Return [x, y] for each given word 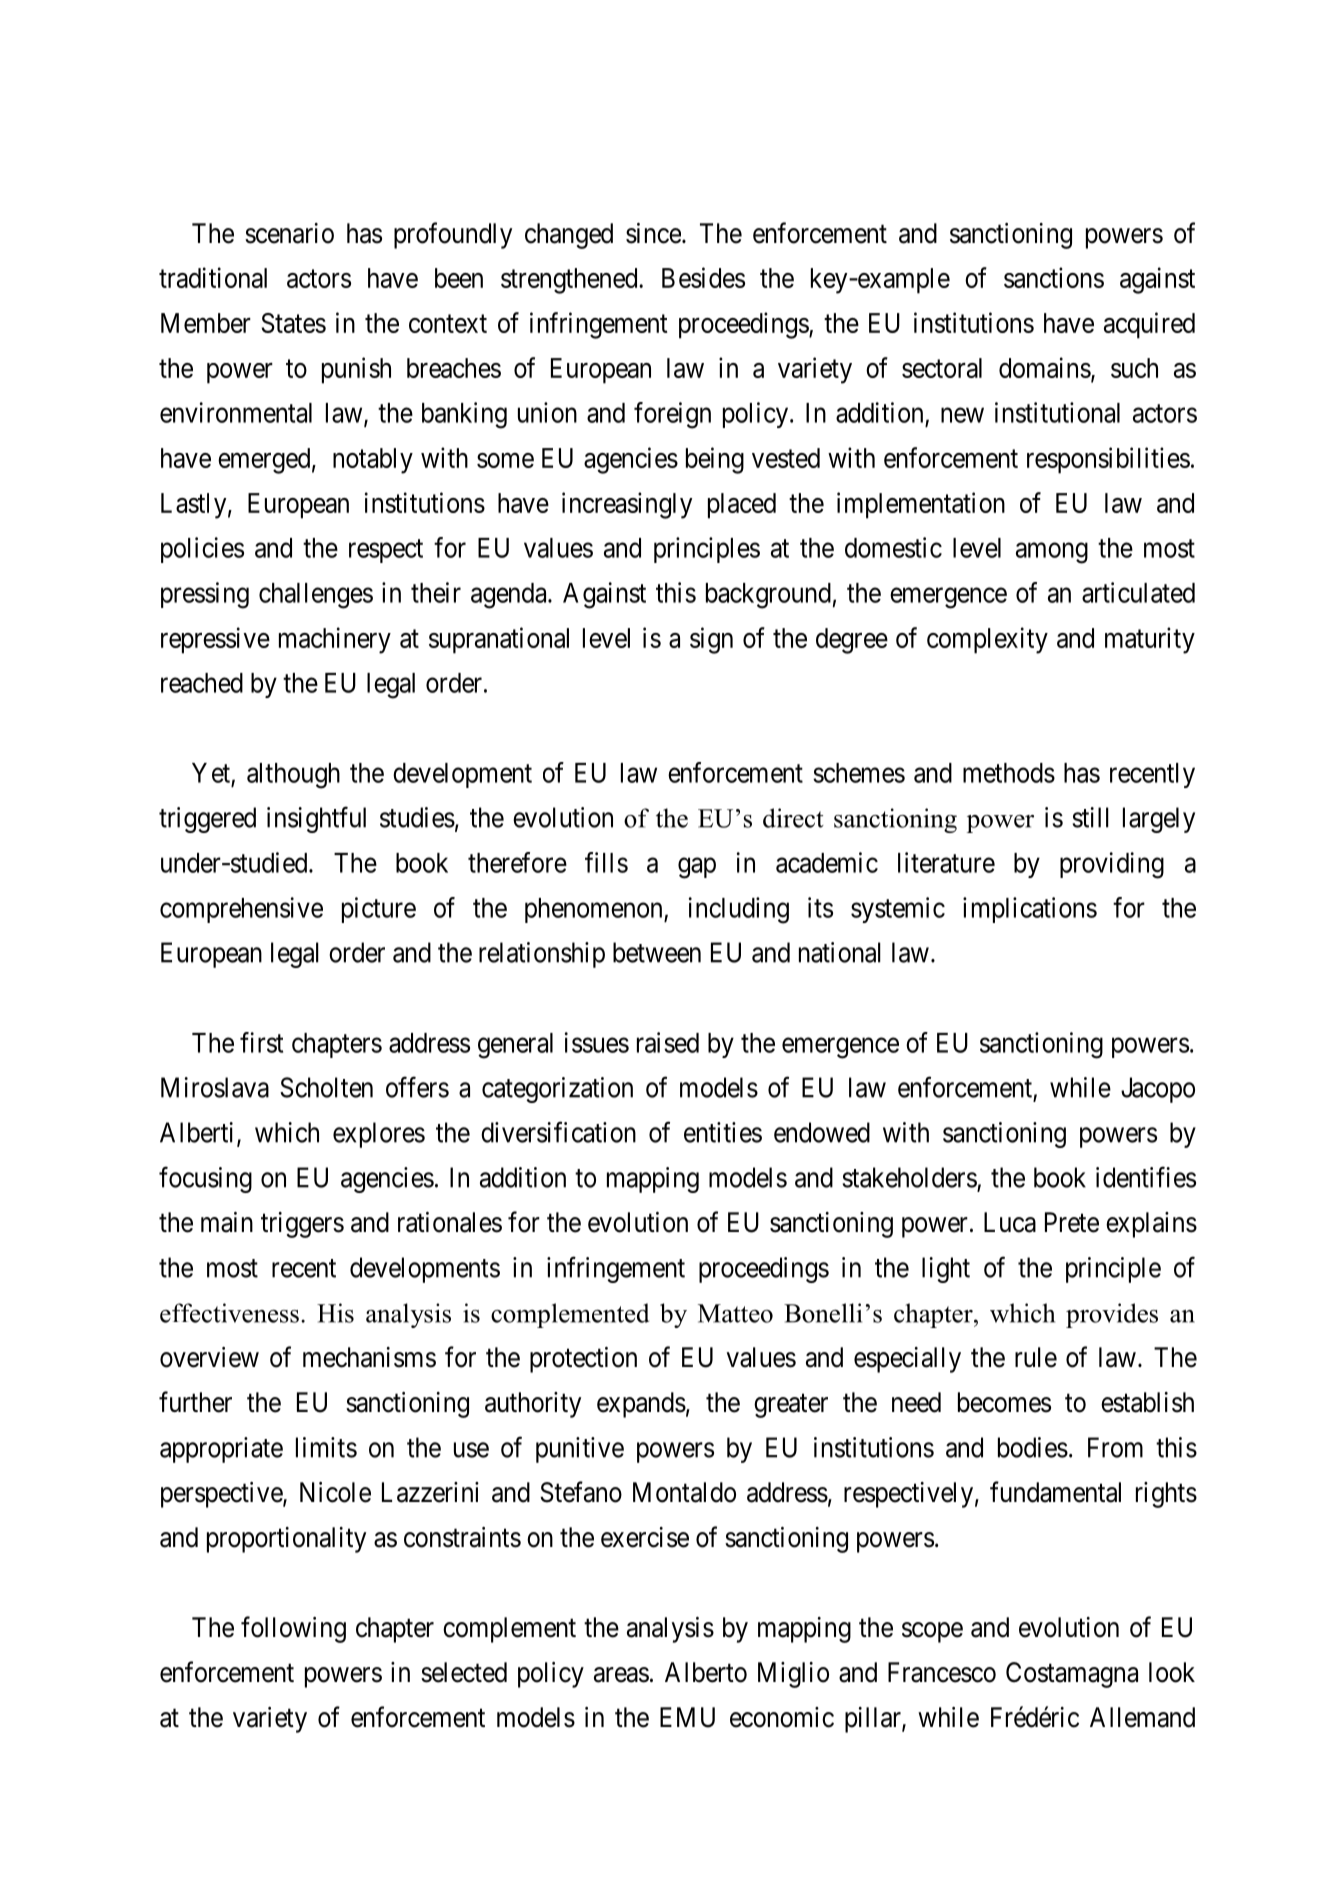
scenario [289, 233]
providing [1112, 865]
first [261, 1042]
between [657, 952]
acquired [1149, 325]
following [293, 1629]
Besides [703, 277]
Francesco [942, 1672]
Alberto [706, 1672]
